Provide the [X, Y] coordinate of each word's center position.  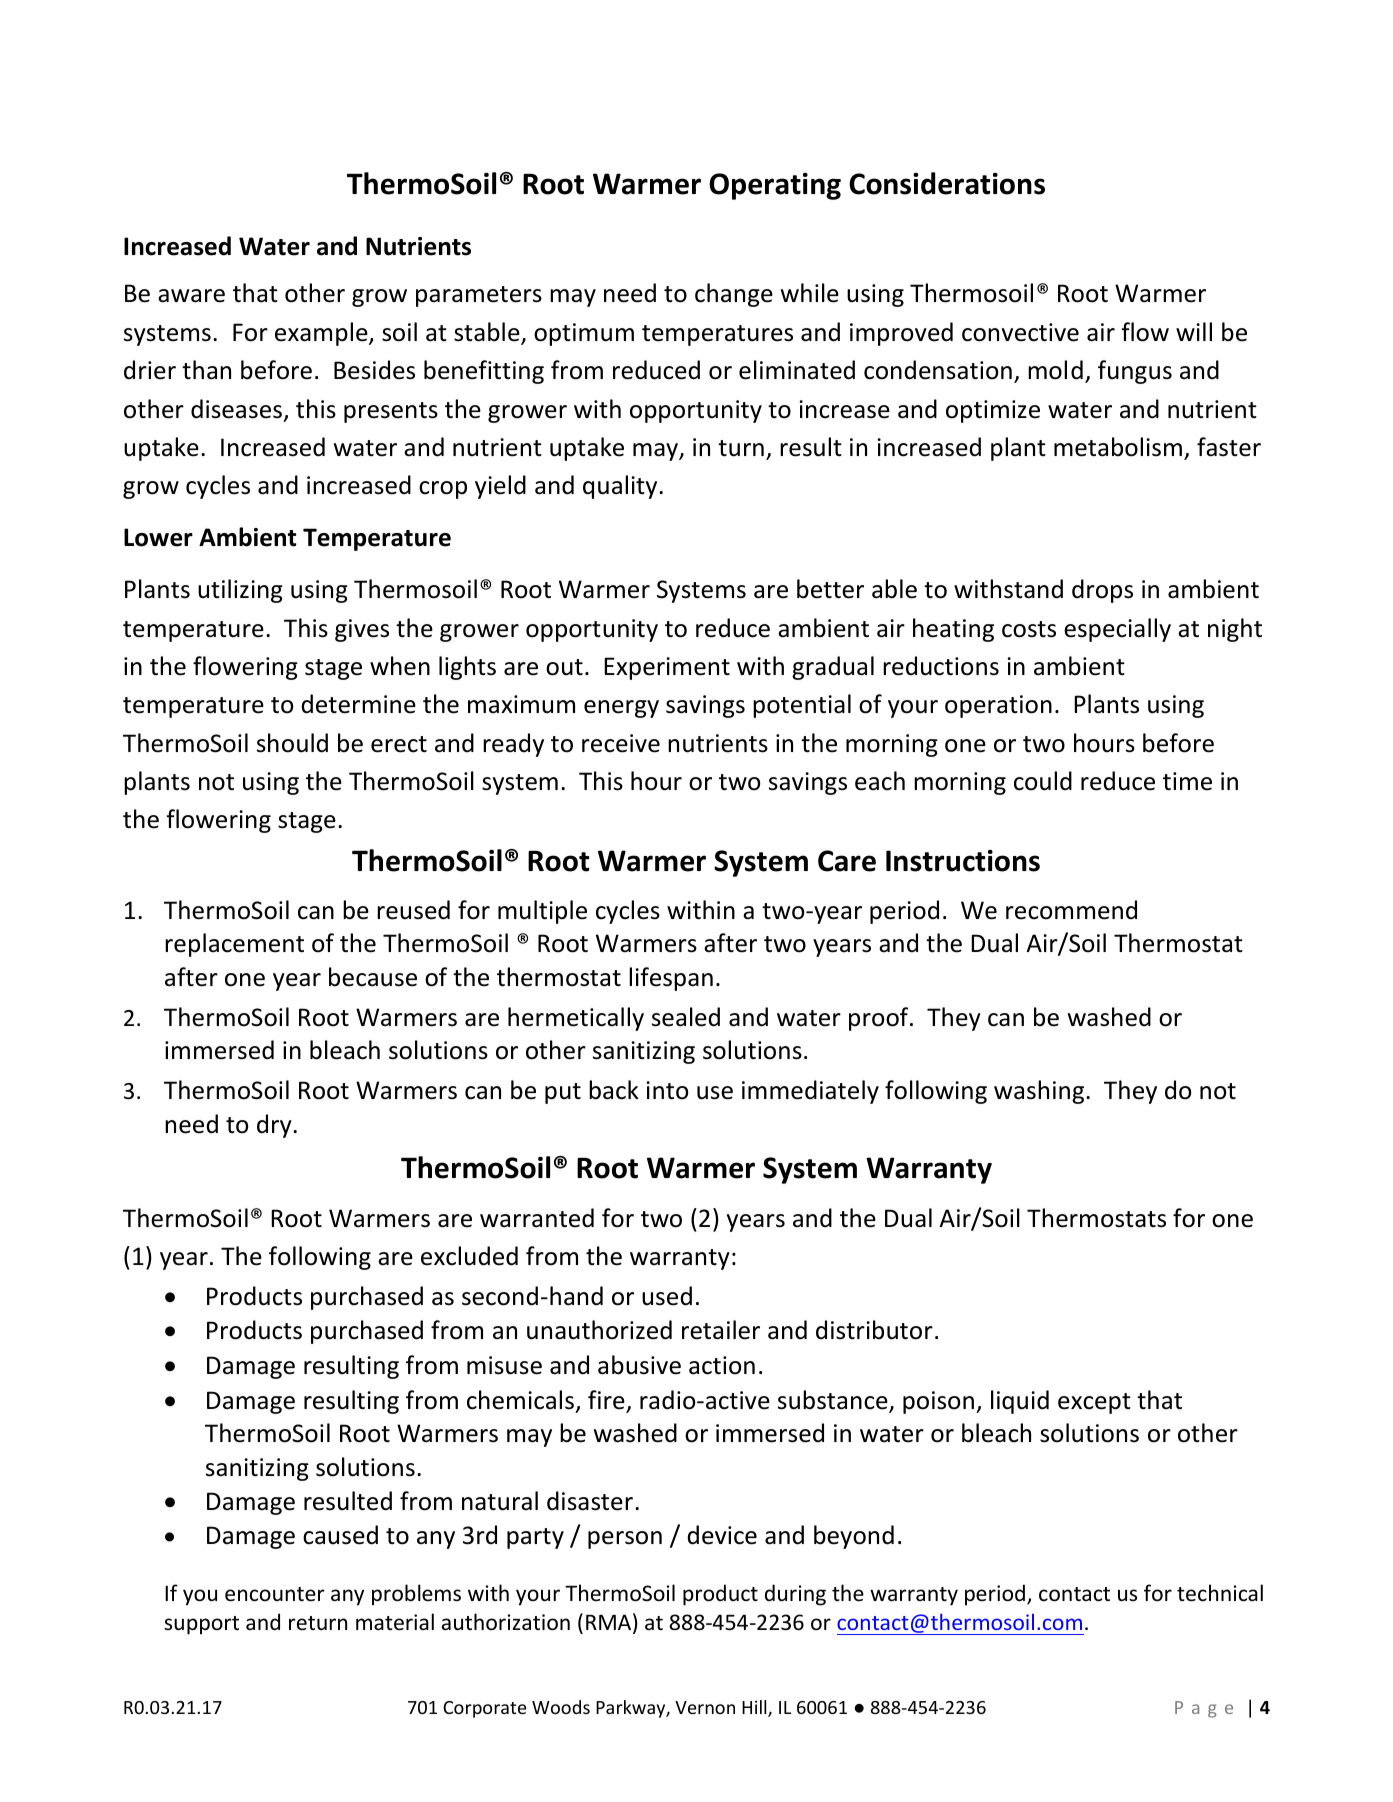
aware [191, 296]
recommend [1071, 910]
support [201, 1625]
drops [1102, 591]
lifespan [671, 979]
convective [1020, 332]
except [1094, 1403]
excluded [469, 1256]
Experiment [667, 668]
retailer [721, 1330]
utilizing [240, 591]
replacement [234, 945]
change [734, 295]
